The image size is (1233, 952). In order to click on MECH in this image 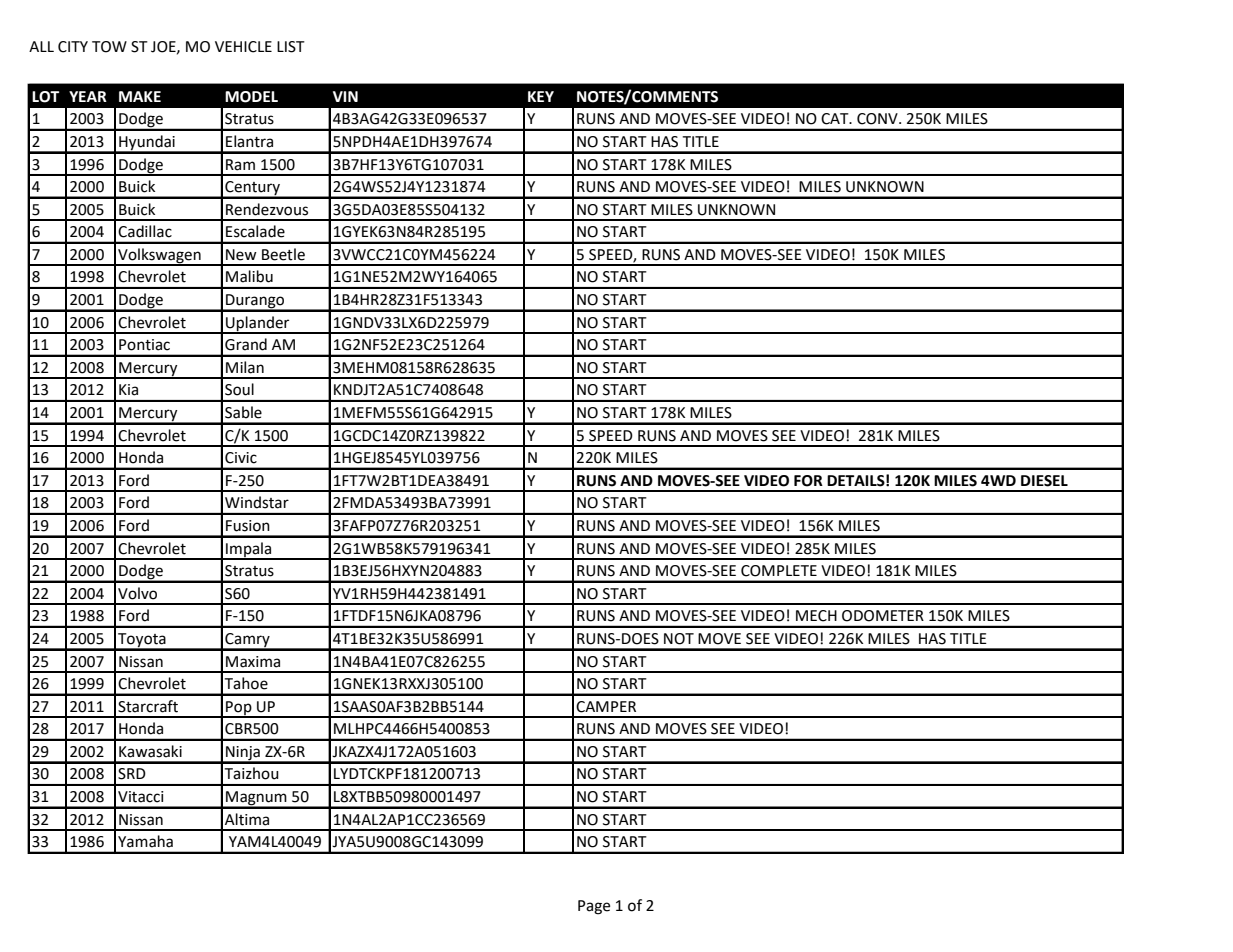, I will do `click(816, 616)`.
